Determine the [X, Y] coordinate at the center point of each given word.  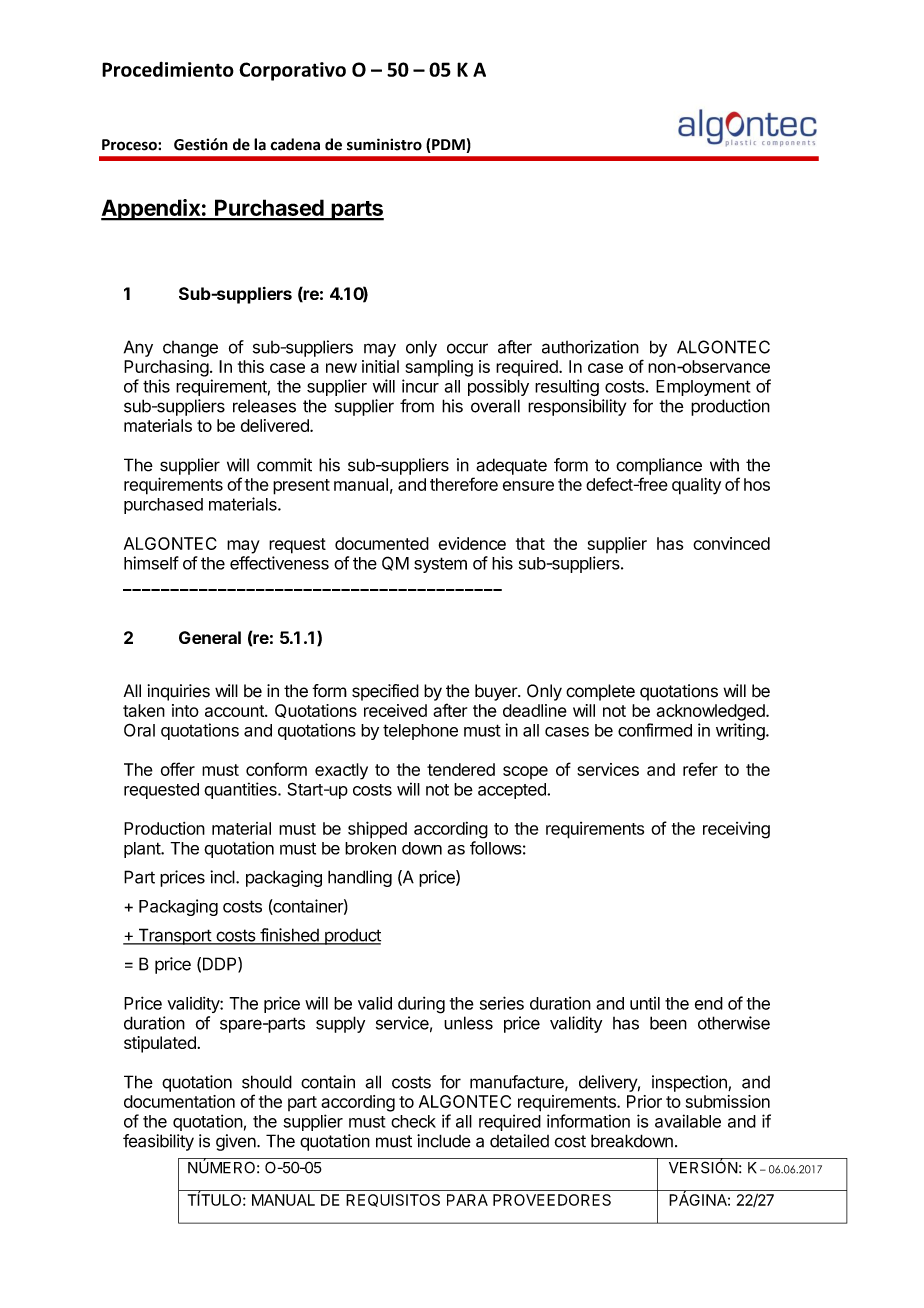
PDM [447, 146]
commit [284, 465]
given [236, 1142]
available [688, 1121]
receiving [736, 830]
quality [696, 486]
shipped [377, 830]
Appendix [151, 210]
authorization [590, 347]
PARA [467, 1200]
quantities [241, 790]
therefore [464, 484]
